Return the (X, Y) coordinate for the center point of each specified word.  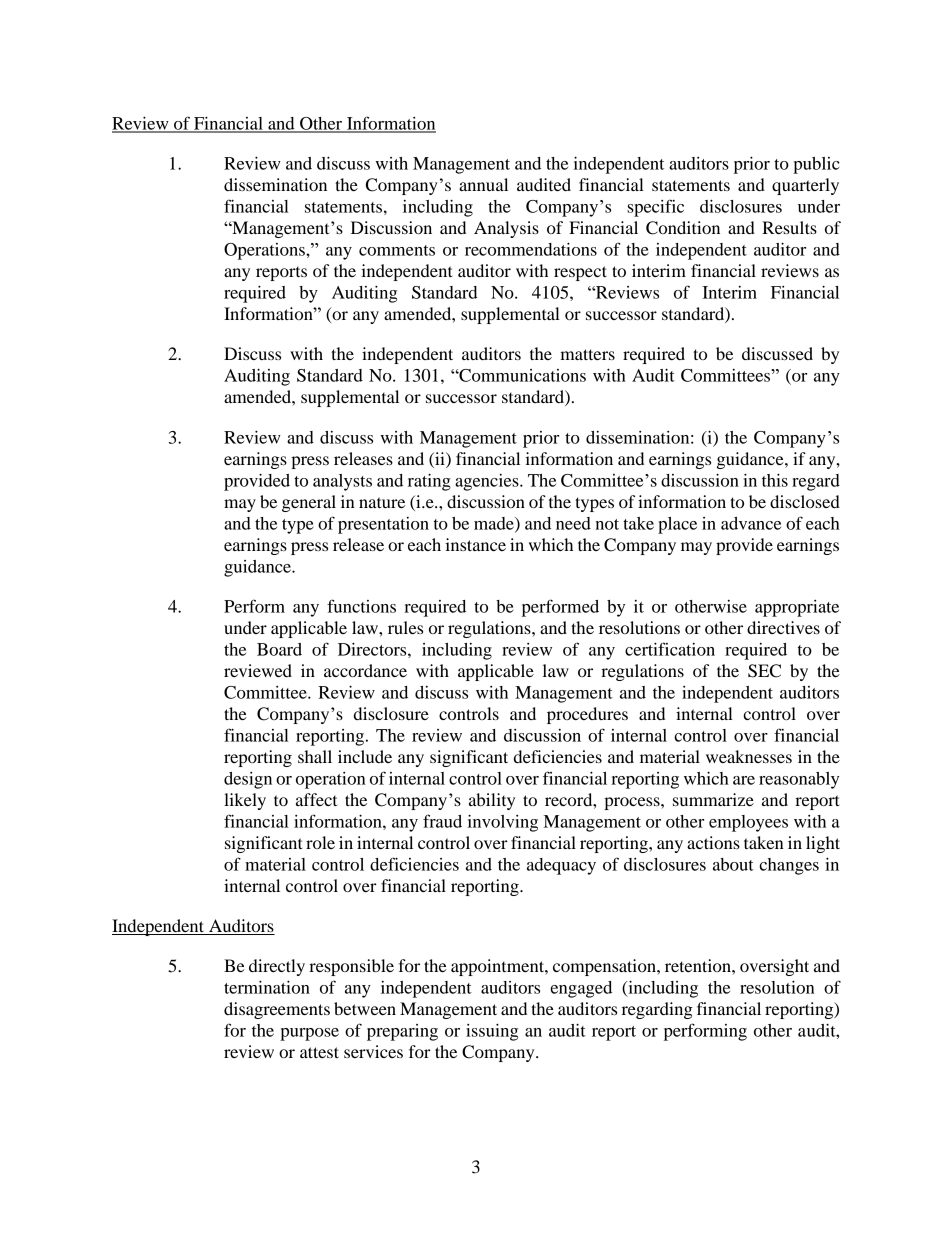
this (775, 480)
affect (316, 799)
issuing (492, 1032)
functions (361, 606)
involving (503, 823)
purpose (309, 1034)
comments (397, 250)
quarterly (805, 186)
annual (483, 184)
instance (475, 544)
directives (783, 627)
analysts (342, 482)
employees (748, 823)
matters (587, 354)
